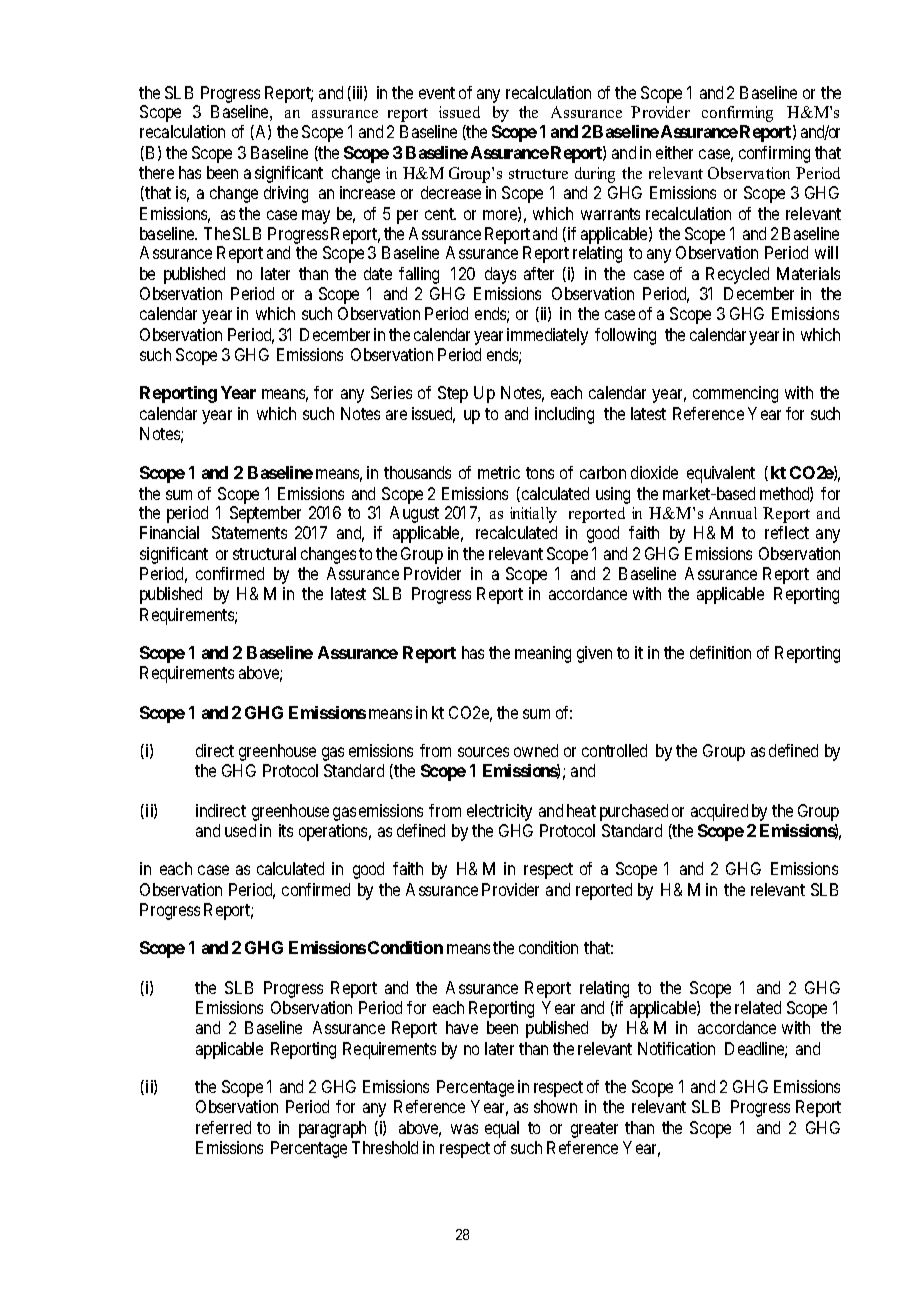 This screenshot has height=1308, width=924. Describe the element at coordinates (223, 1127) in the screenshot. I see `referred` at that location.
